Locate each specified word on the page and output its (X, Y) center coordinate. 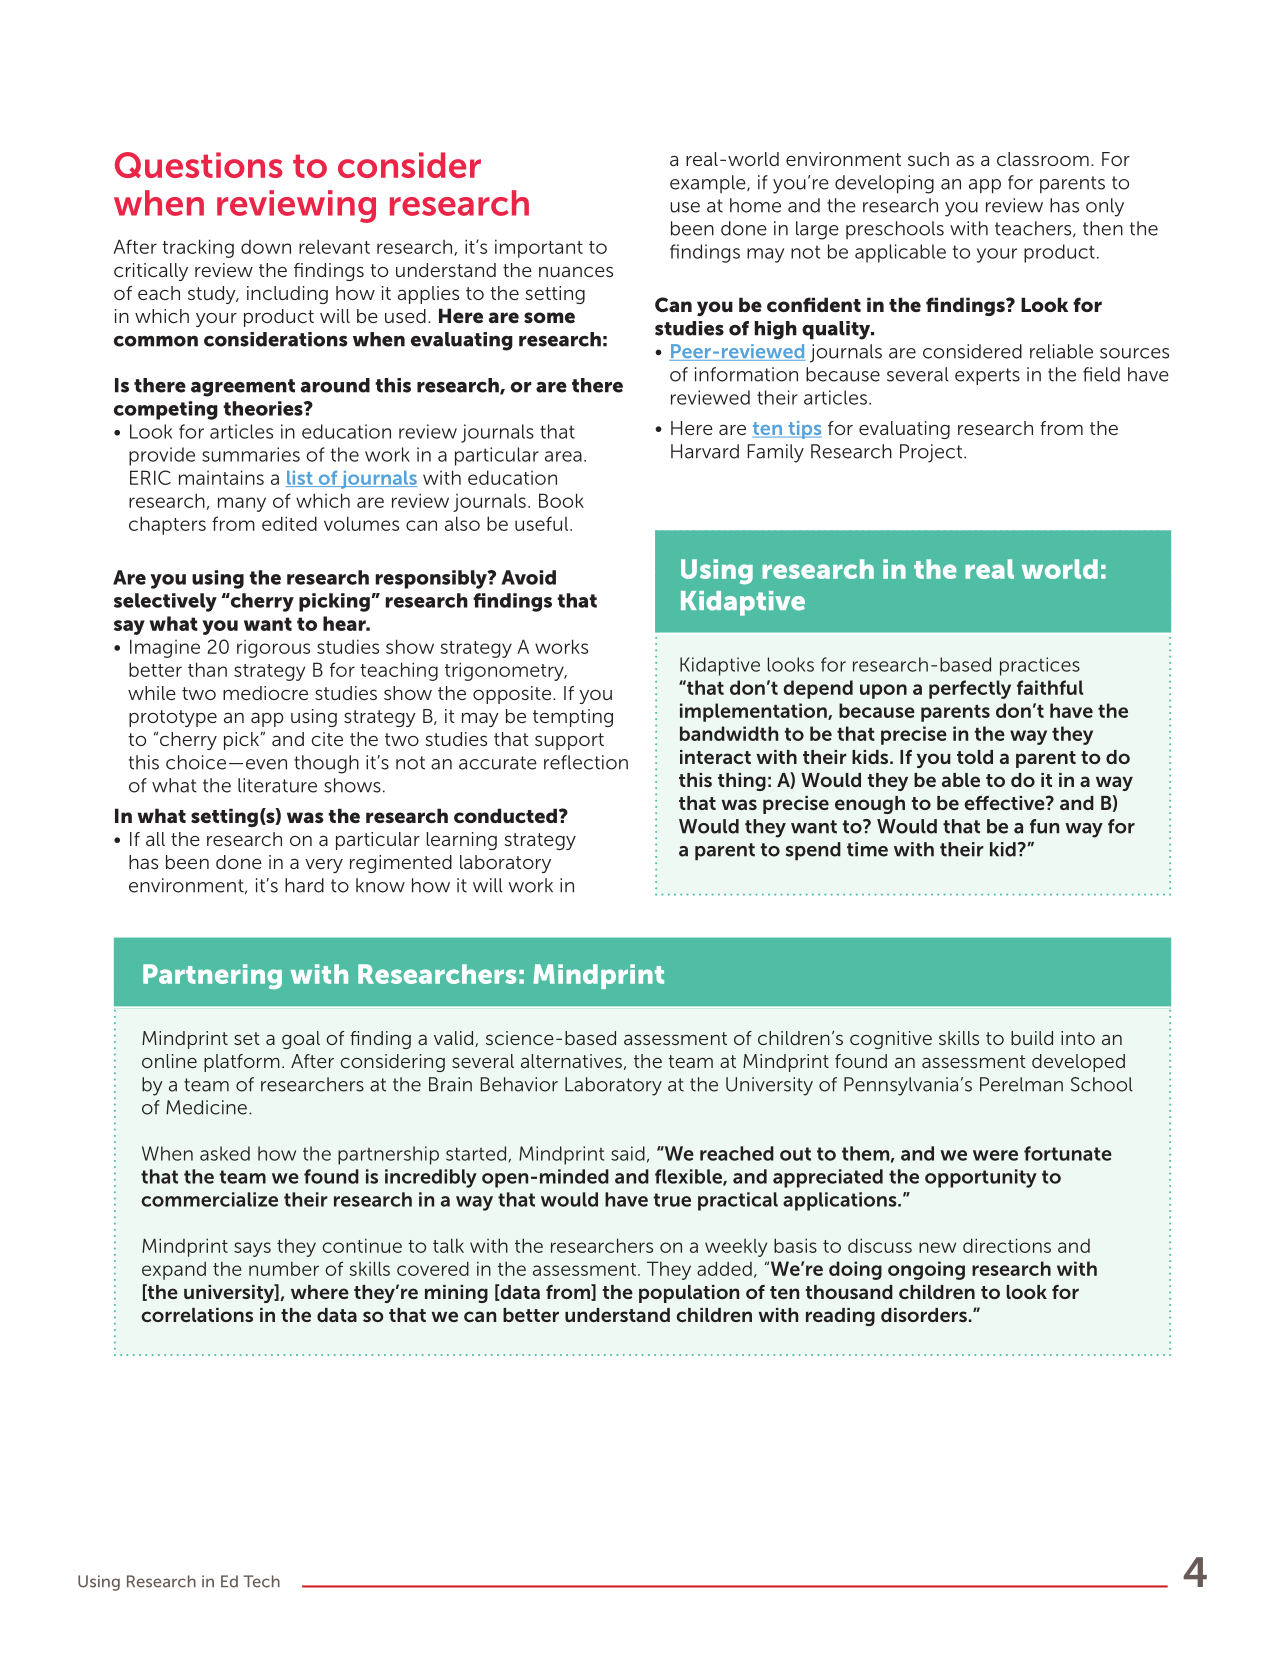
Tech (261, 1581)
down (266, 247)
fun (1044, 826)
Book (561, 500)
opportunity (981, 1178)
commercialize (209, 1199)
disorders (924, 1315)
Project (932, 453)
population (689, 1294)
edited (289, 523)
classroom (1043, 159)
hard (304, 885)
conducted (505, 815)
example (709, 184)
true (672, 1200)
